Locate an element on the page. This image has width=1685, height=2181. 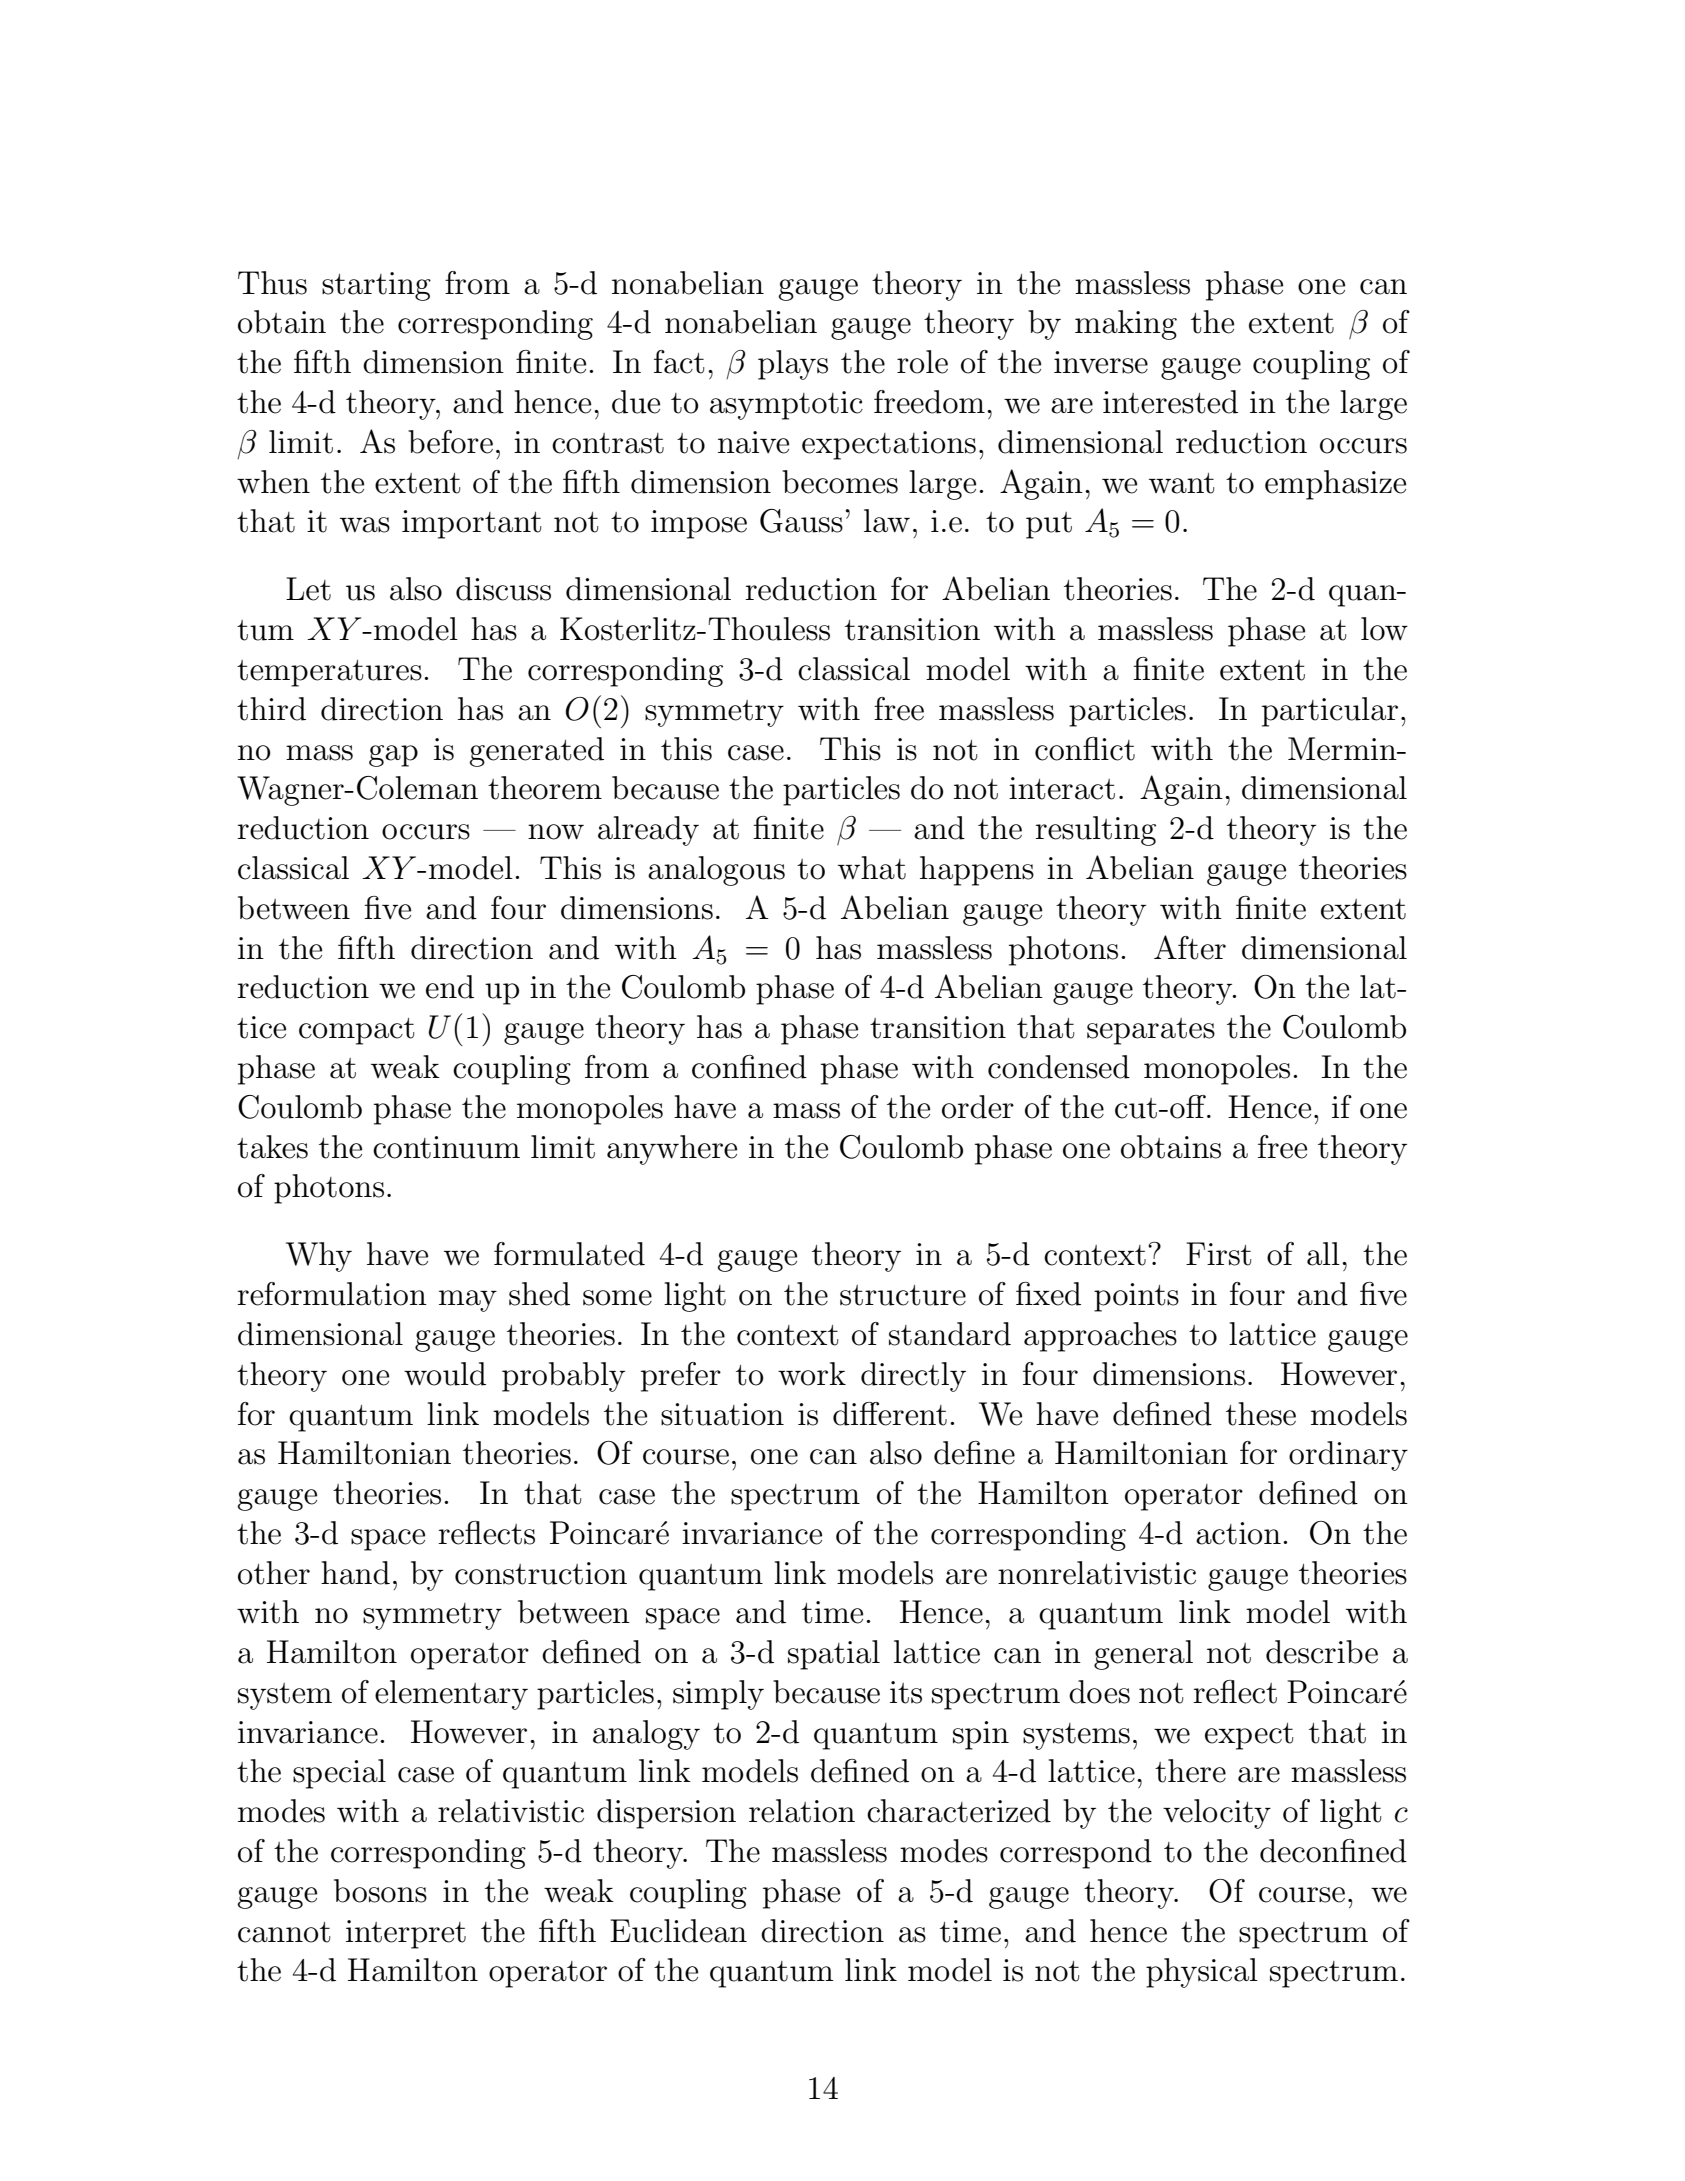
continuum is located at coordinates (446, 1147).
